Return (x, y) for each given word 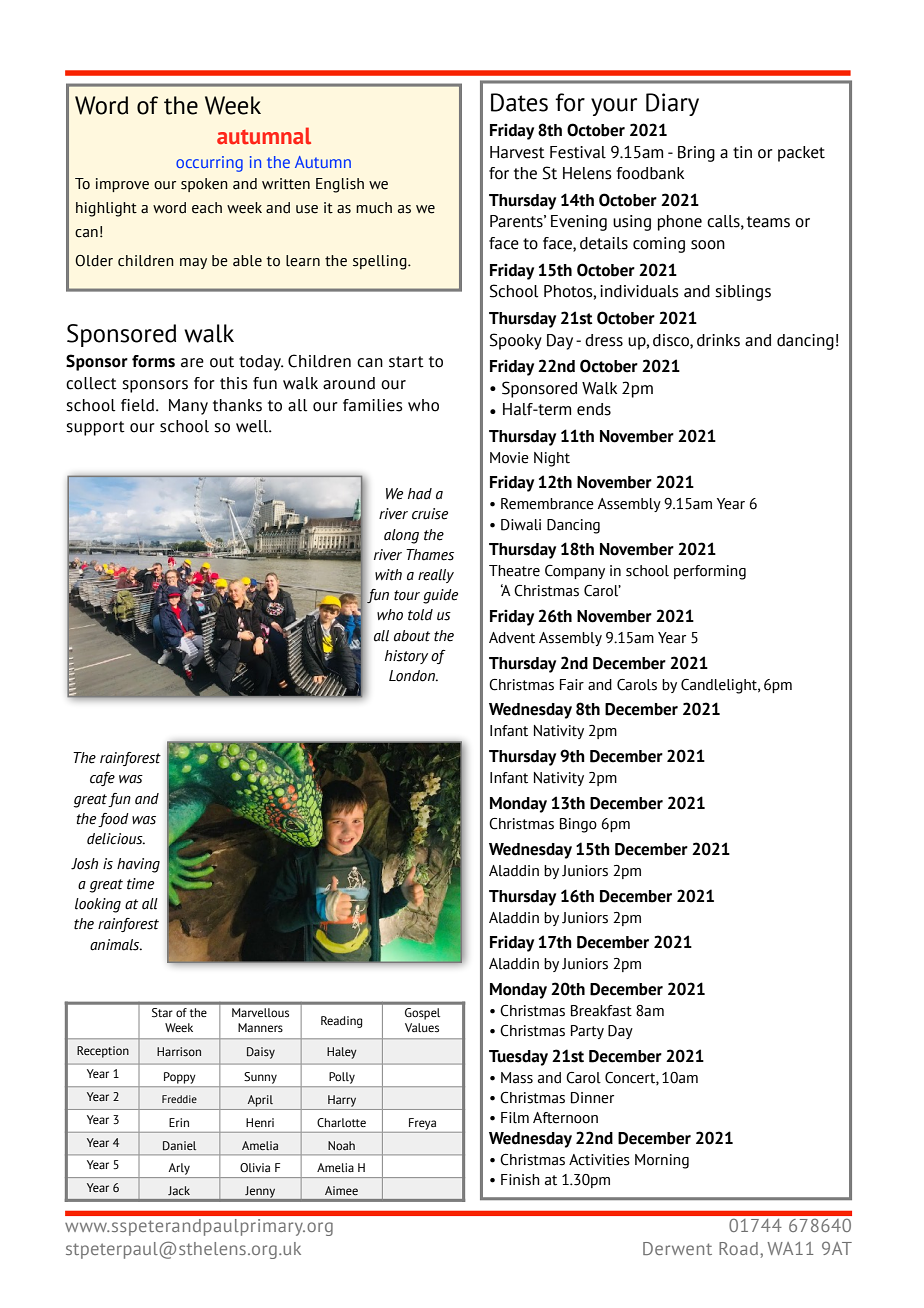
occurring (209, 164)
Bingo (578, 825)
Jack (179, 1190)
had (420, 494)
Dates (519, 102)
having (138, 865)
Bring (696, 154)
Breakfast (601, 1011)
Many (188, 407)
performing (710, 572)
